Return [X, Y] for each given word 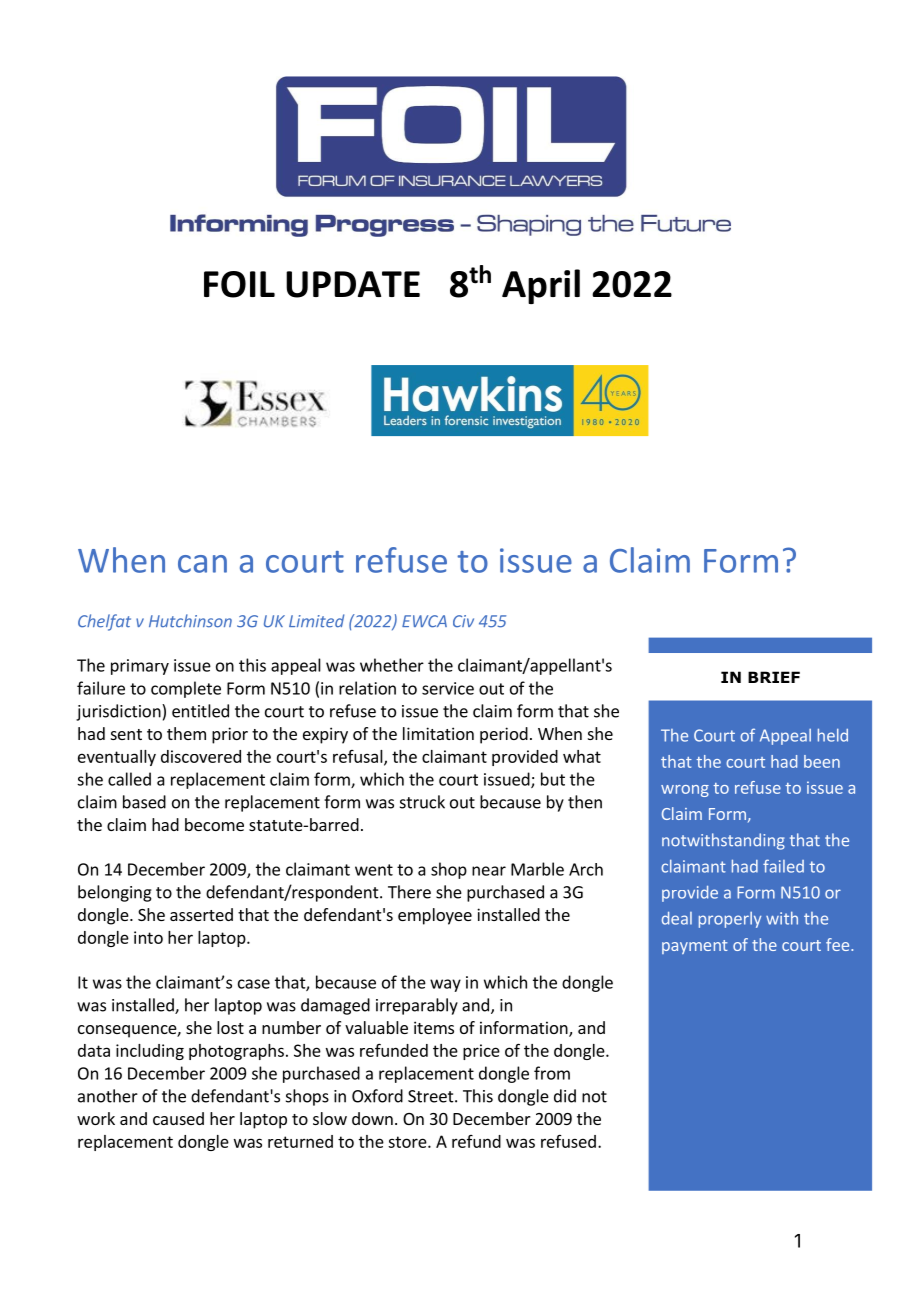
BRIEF [774, 677]
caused [178, 1118]
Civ [463, 621]
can [202, 564]
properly [730, 920]
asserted [201, 914]
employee [435, 916]
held [833, 735]
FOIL [239, 284]
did [565, 1096]
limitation [438, 733]
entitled [200, 711]
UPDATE [353, 284]
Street [432, 1096]
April [541, 286]
